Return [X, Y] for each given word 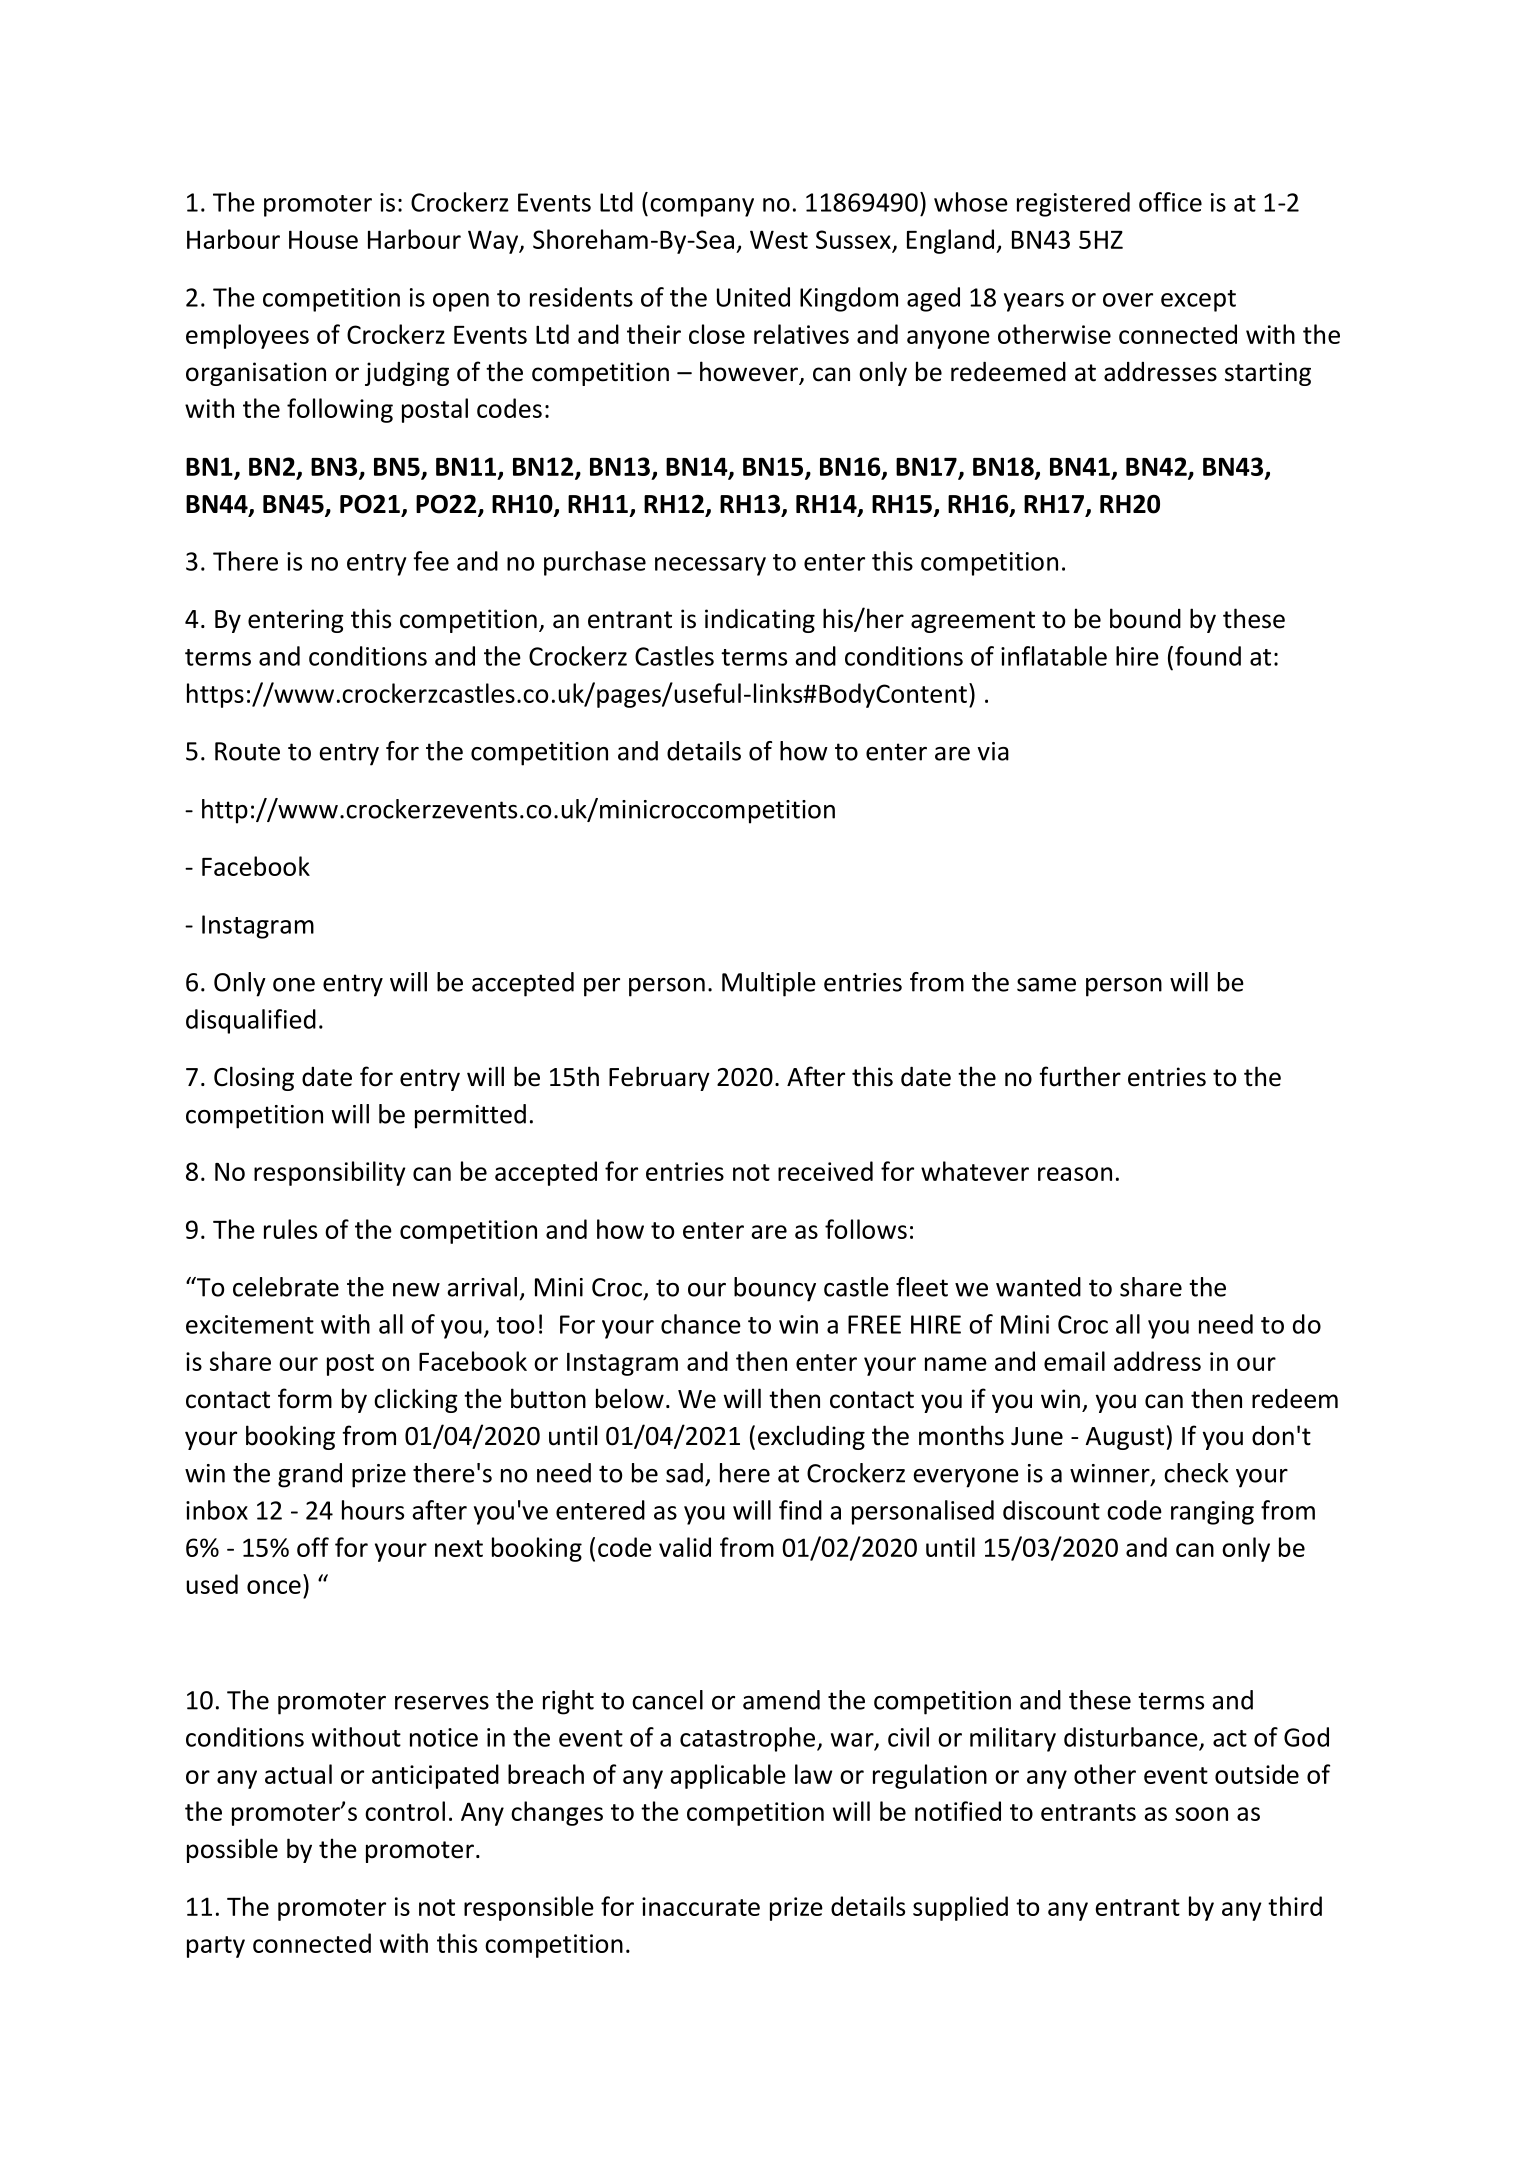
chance [701, 1324]
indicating [760, 620]
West [779, 239]
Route [247, 751]
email [1074, 1361]
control [405, 1811]
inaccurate [701, 1906]
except [1198, 301]
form [305, 1398]
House [323, 239]
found [1208, 656]
